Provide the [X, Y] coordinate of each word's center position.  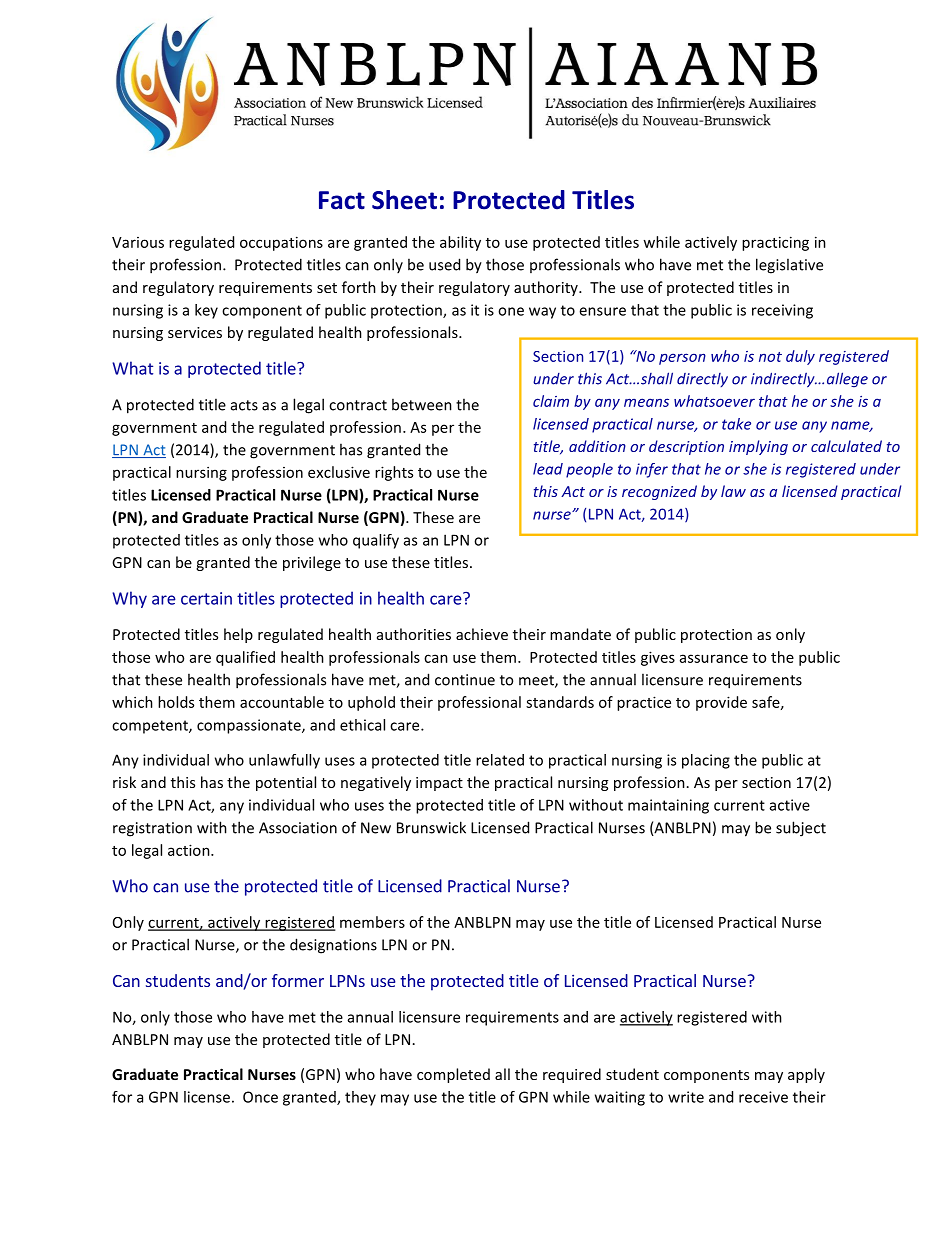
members [372, 922]
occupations [281, 243]
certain [206, 598]
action [190, 850]
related [500, 760]
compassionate [250, 726]
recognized [659, 492]
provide [721, 703]
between [422, 404]
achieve [482, 634]
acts [244, 405]
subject [801, 829]
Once [260, 1097]
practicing [775, 243]
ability [460, 243]
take [736, 424]
